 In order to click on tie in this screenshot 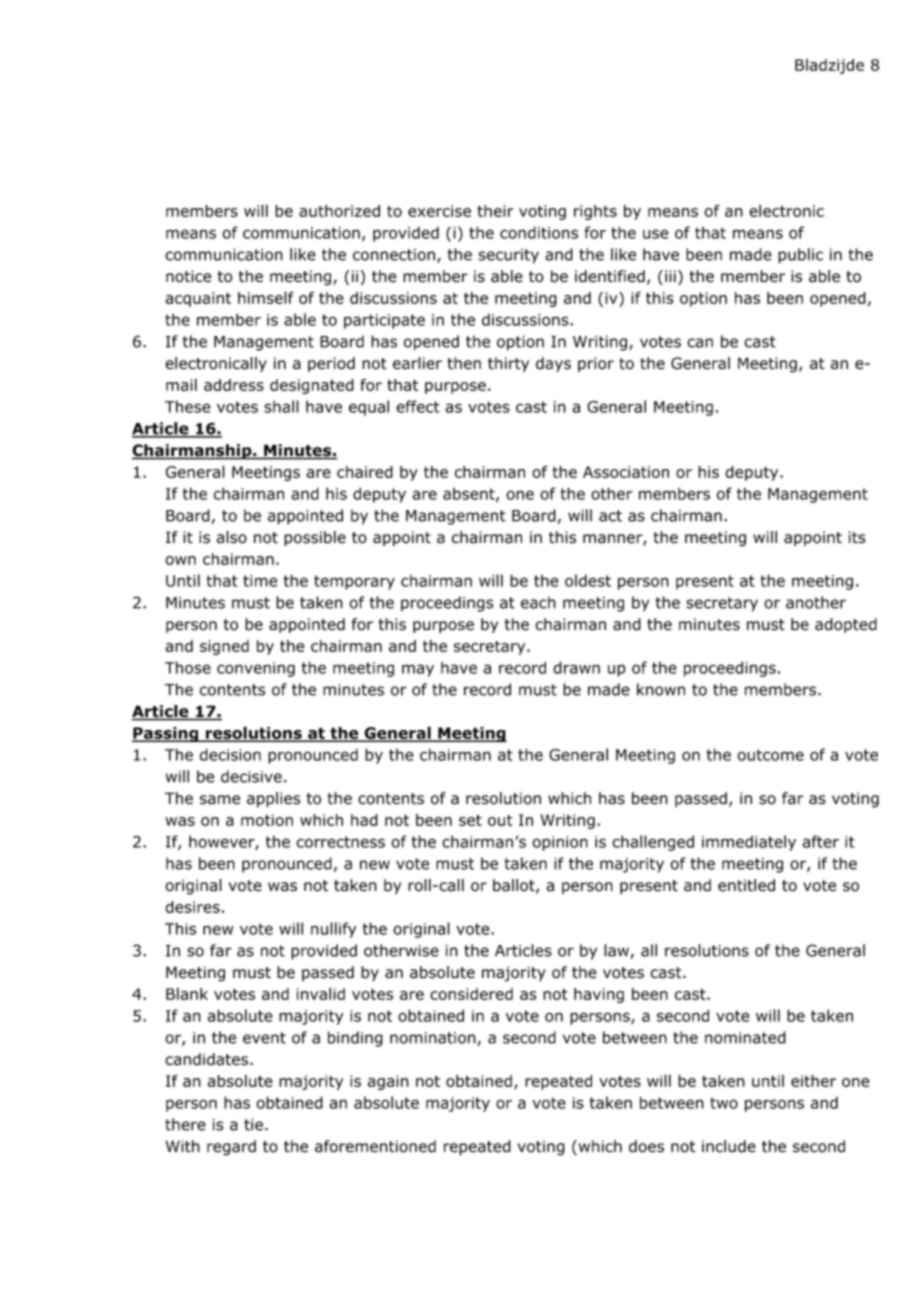, I will do `click(253, 1125)`.
